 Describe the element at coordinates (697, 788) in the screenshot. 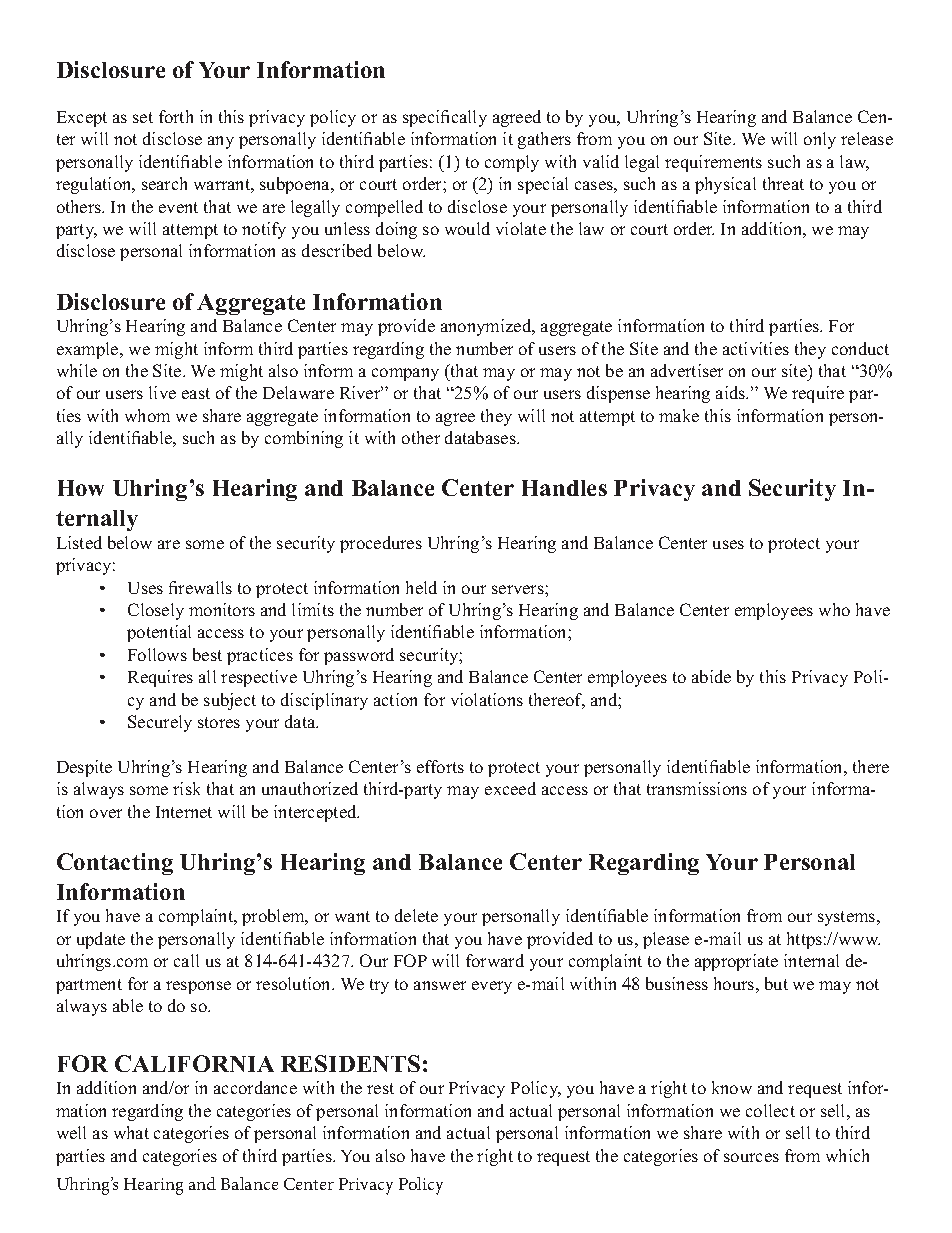

I see `transmissions` at that location.
